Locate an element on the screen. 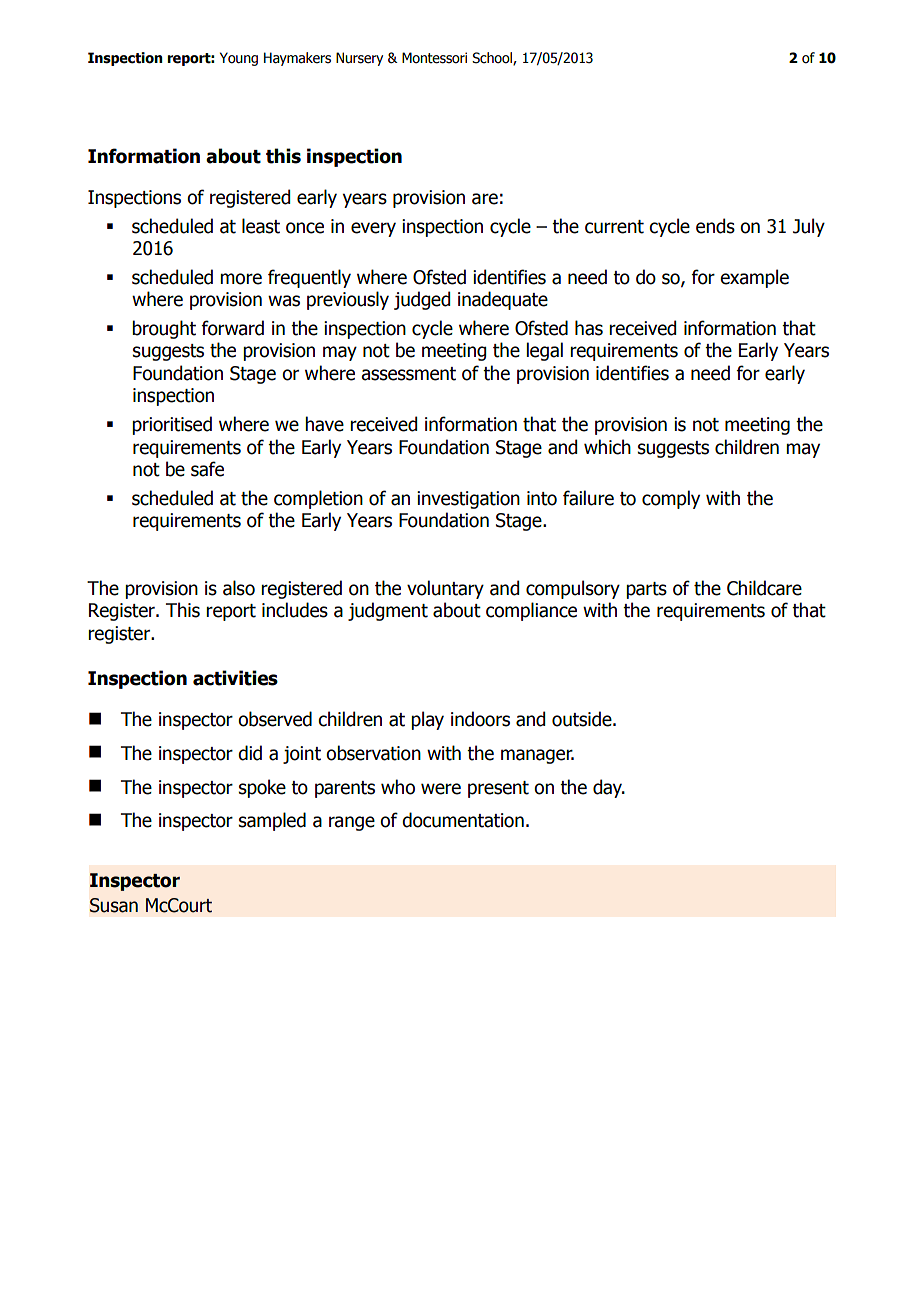 This screenshot has width=924, height=1308. Montessori is located at coordinates (434, 58).
